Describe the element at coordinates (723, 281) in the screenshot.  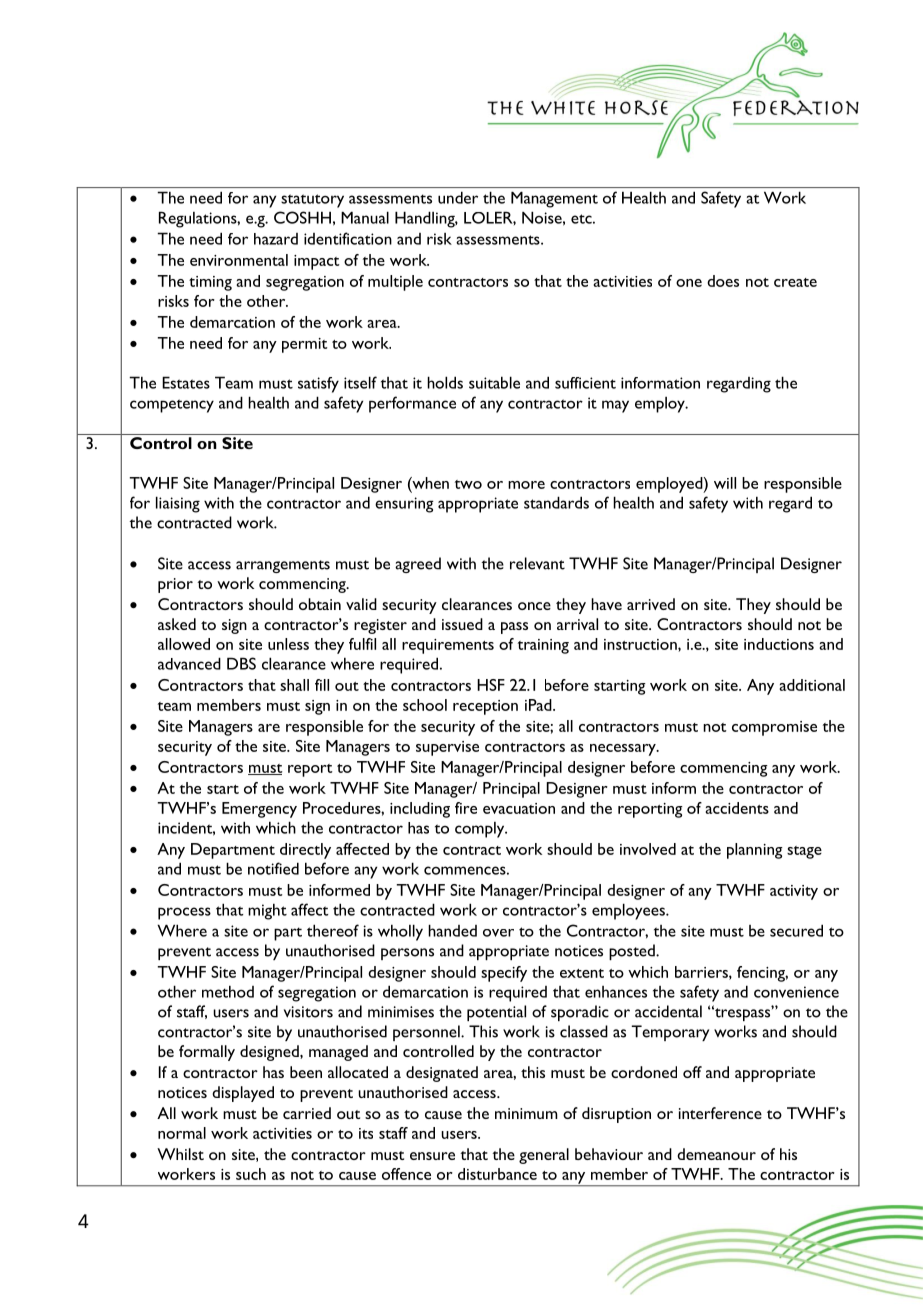
I see `does` at that location.
